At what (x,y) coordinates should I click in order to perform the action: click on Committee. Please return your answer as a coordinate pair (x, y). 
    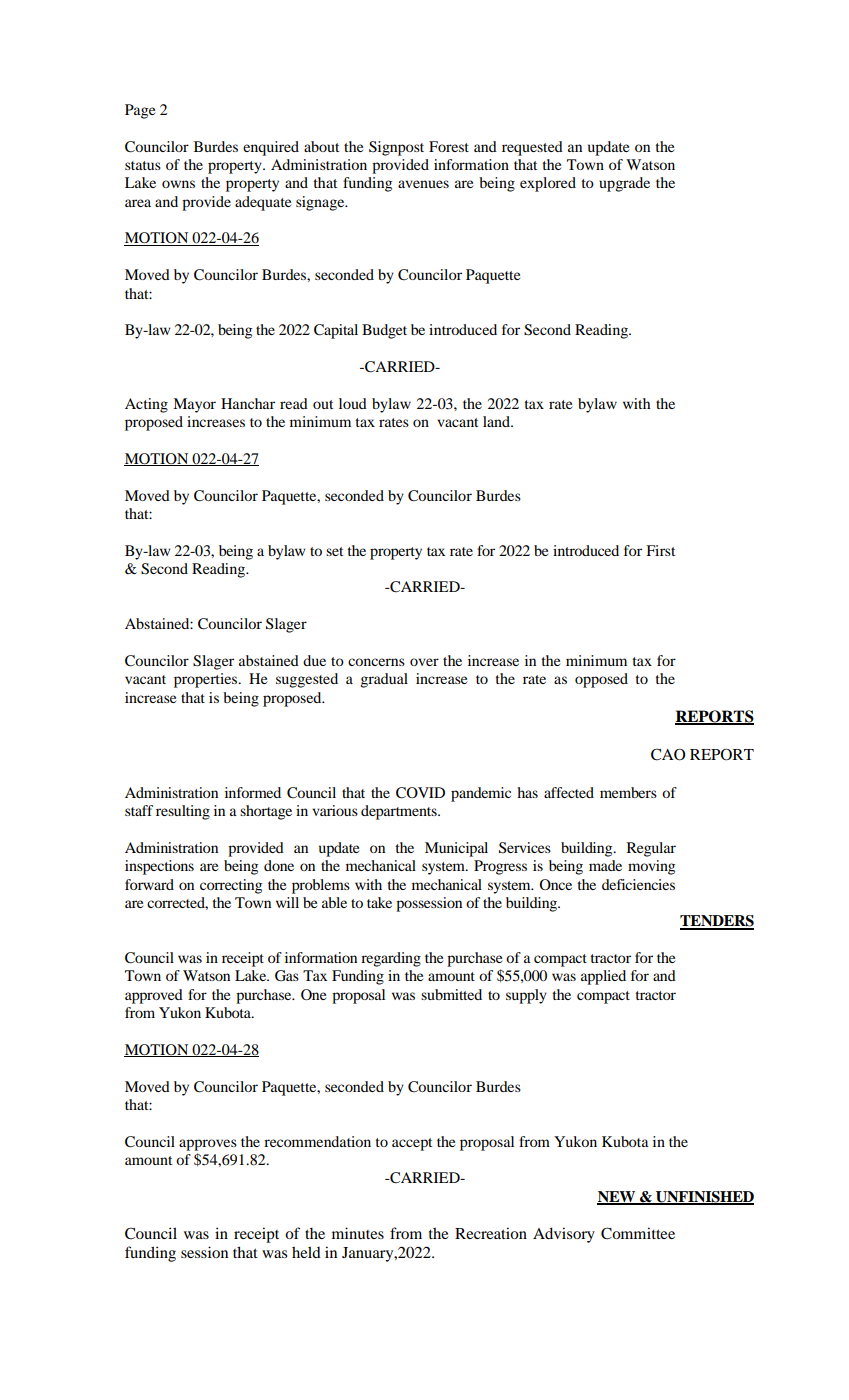
    Looking at the image, I should click on (638, 1233).
